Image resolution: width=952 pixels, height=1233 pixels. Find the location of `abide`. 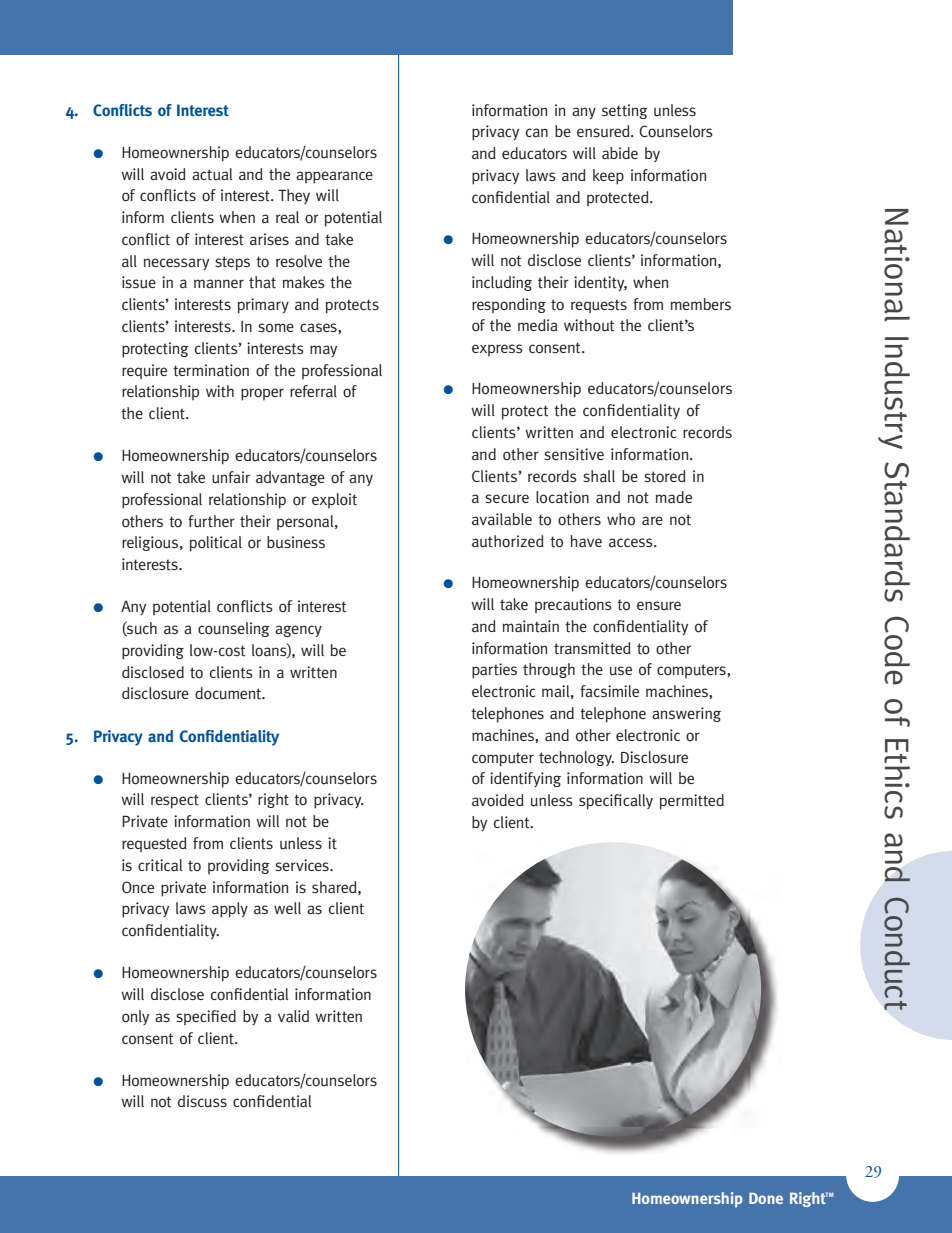

abide is located at coordinates (620, 153).
